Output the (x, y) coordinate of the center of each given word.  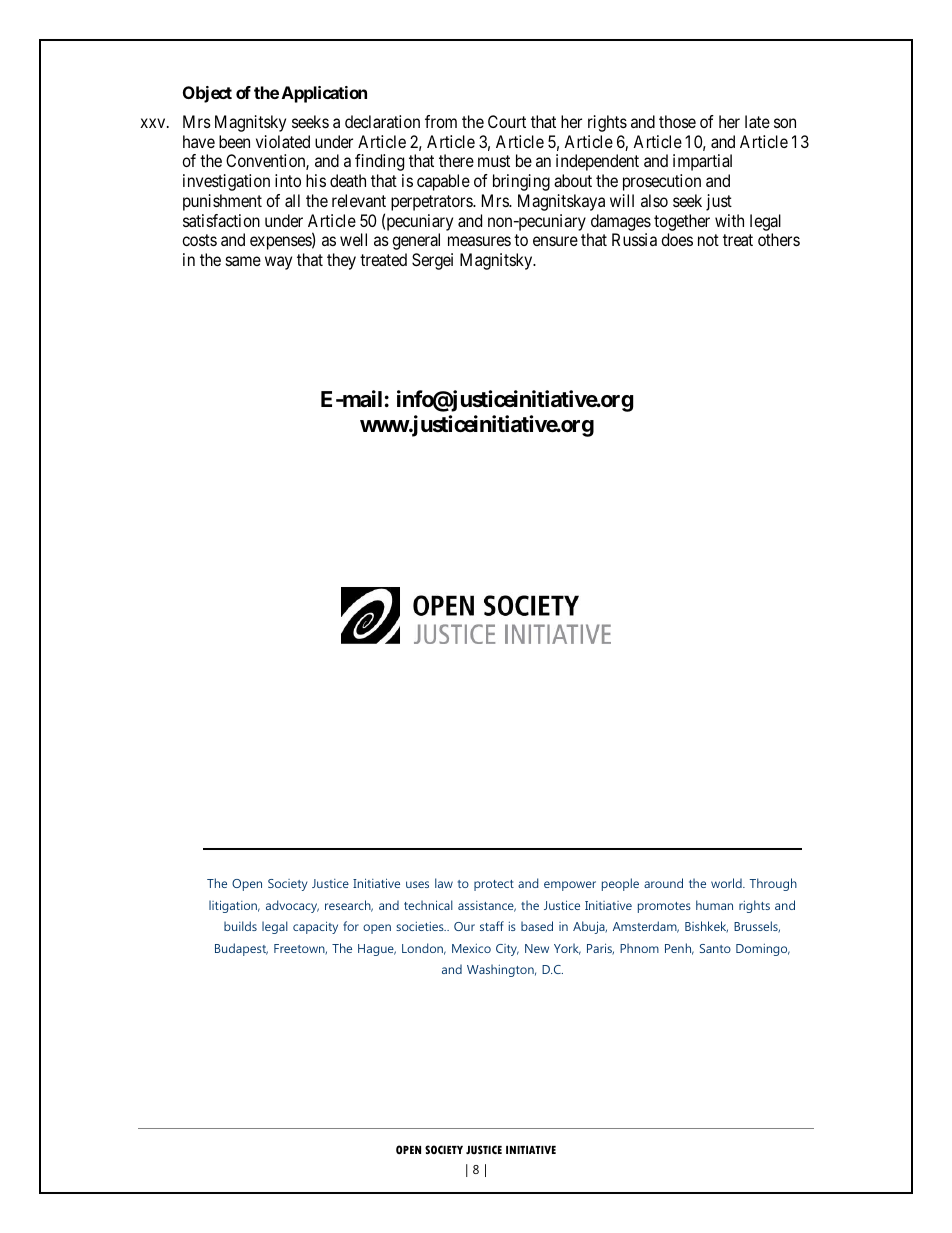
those (677, 121)
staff (492, 926)
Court (507, 121)
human (714, 905)
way (278, 263)
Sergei (432, 261)
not (708, 240)
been (234, 141)
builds (240, 926)
